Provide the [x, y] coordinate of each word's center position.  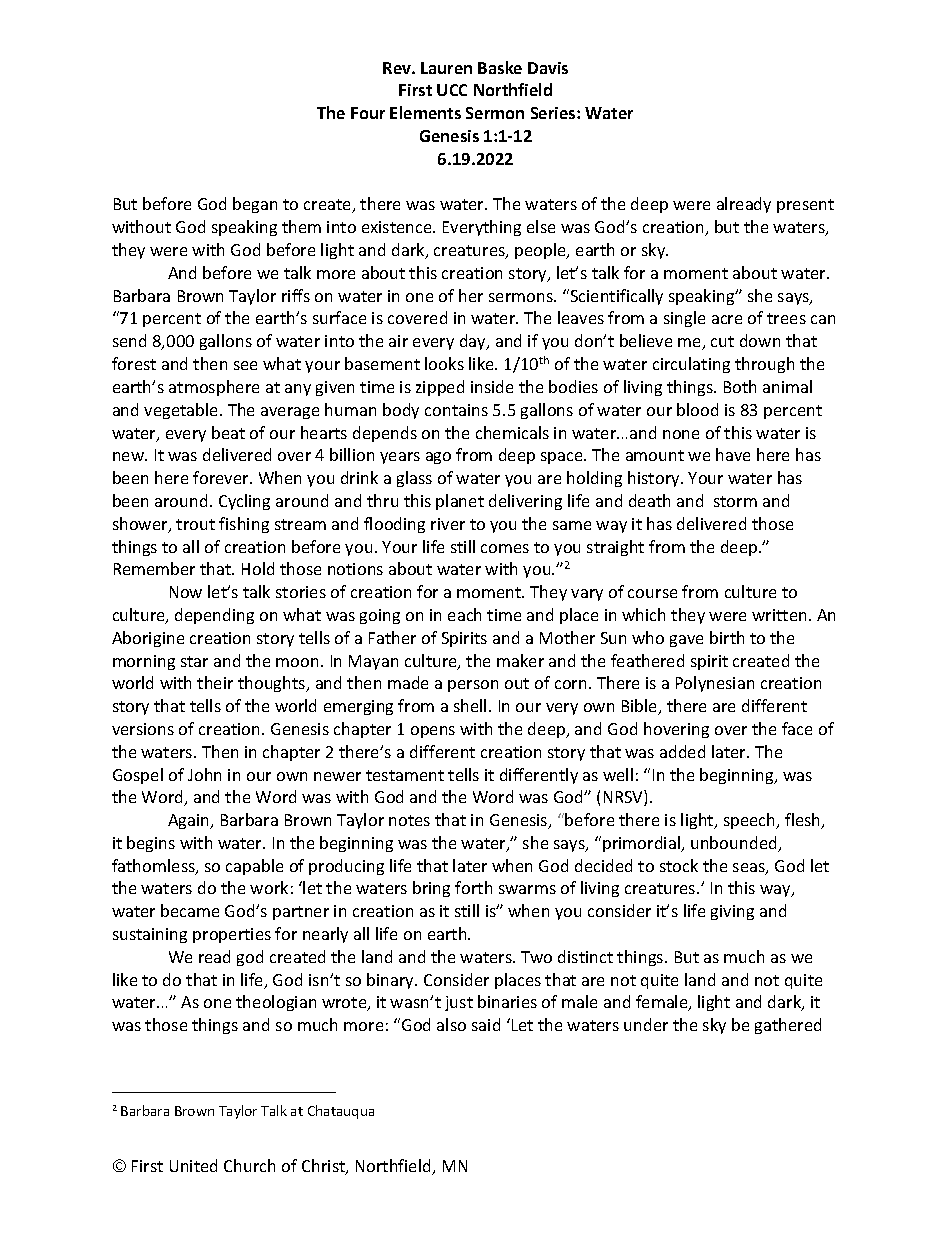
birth [727, 637]
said [486, 1024]
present [805, 206]
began [255, 205]
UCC [452, 90]
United [193, 1165]
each [464, 614]
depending [214, 616]
